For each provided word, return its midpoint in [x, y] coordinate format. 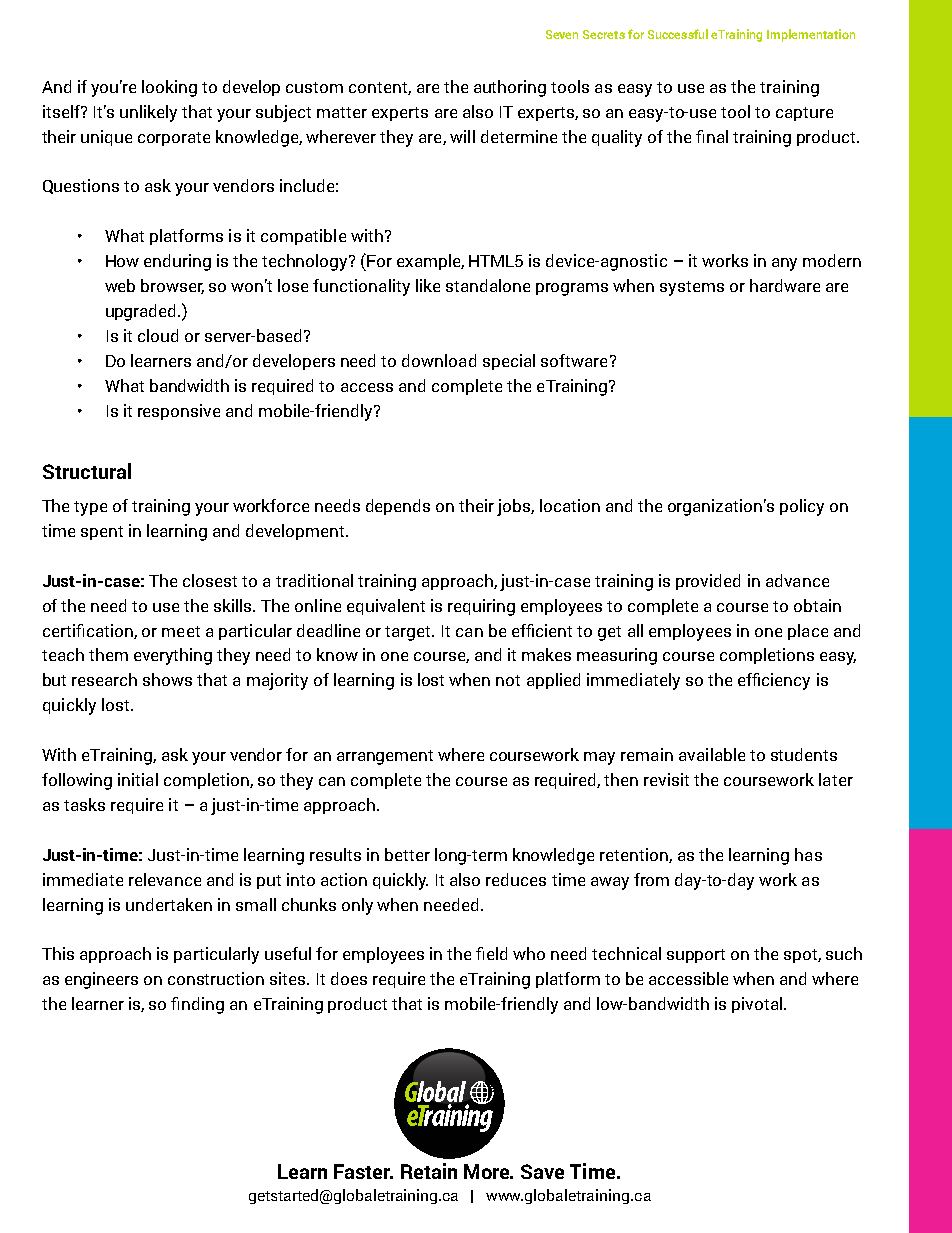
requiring [481, 607]
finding [197, 1005]
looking [169, 88]
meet [181, 631]
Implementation [811, 35]
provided [708, 582]
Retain [429, 1171]
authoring [510, 88]
